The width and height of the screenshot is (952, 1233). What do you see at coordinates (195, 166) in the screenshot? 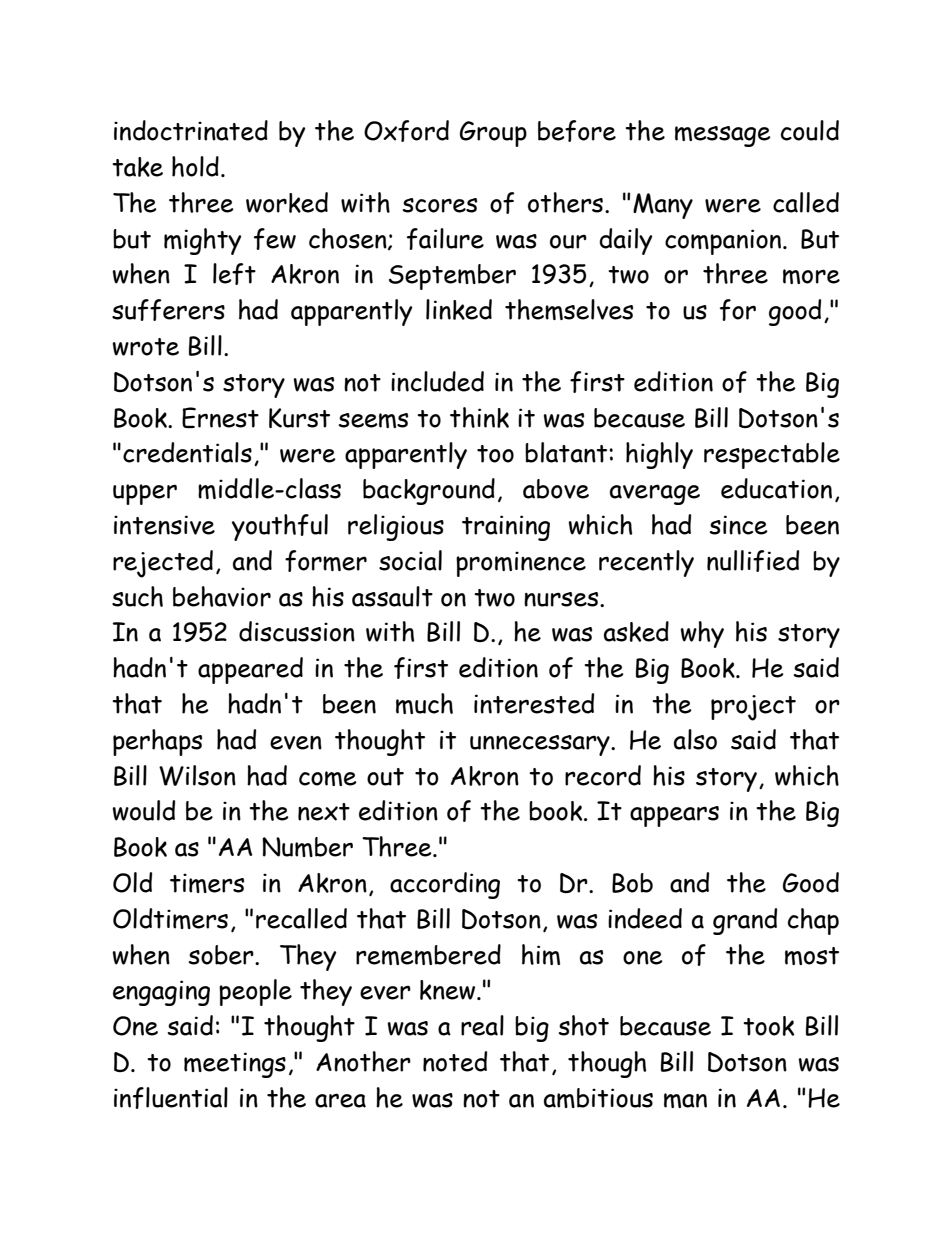
I see `hold` at bounding box center [195, 166].
